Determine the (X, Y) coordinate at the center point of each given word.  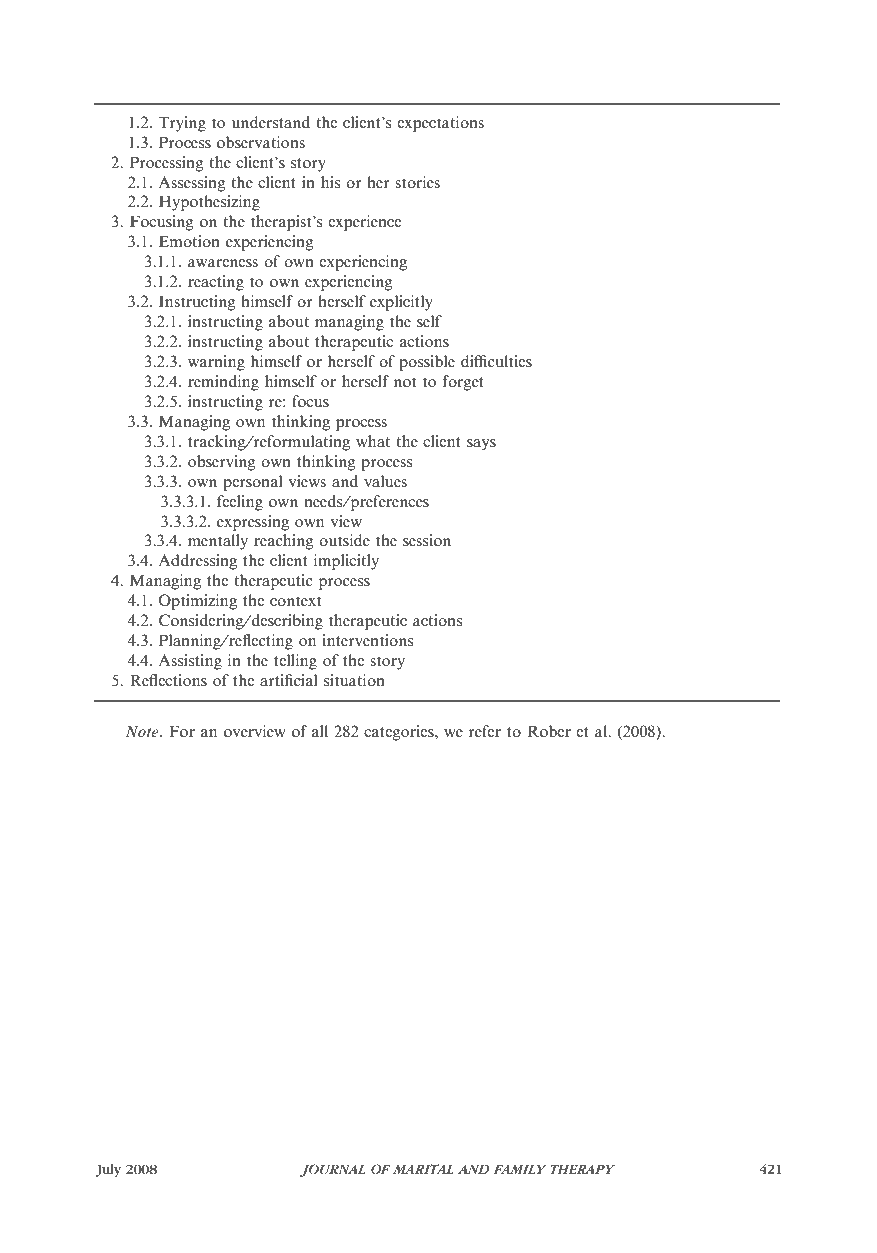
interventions (367, 640)
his (330, 182)
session (427, 540)
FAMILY (520, 1169)
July (108, 1170)
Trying (182, 124)
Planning (191, 642)
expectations (440, 124)
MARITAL (423, 1169)
